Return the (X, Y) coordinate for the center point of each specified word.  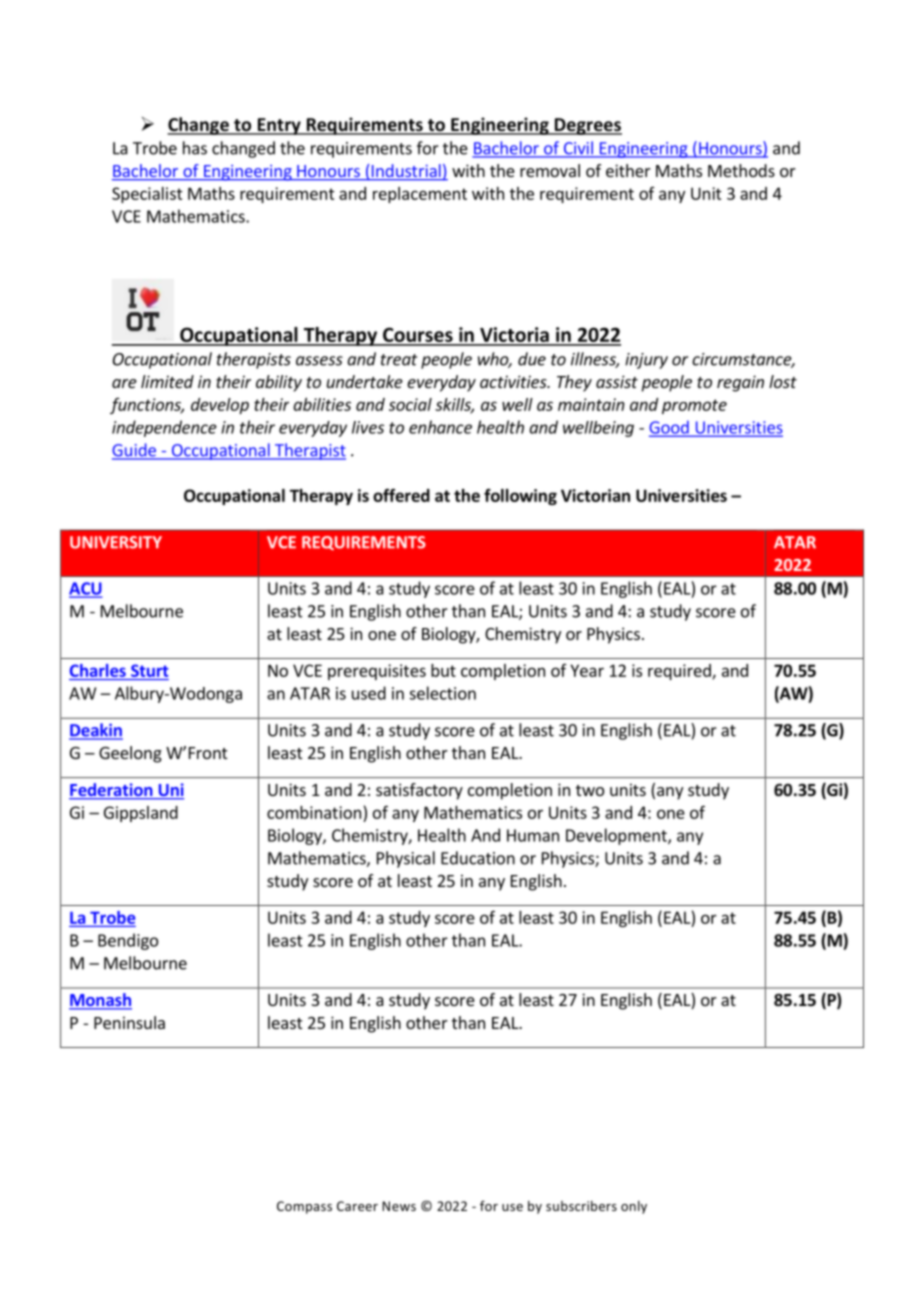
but (443, 670)
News (399, 1206)
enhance (440, 427)
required (680, 672)
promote (694, 406)
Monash (100, 1001)
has (195, 148)
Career (357, 1206)
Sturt (150, 670)
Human (533, 835)
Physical (406, 859)
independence (164, 428)
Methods (741, 170)
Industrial (406, 172)
